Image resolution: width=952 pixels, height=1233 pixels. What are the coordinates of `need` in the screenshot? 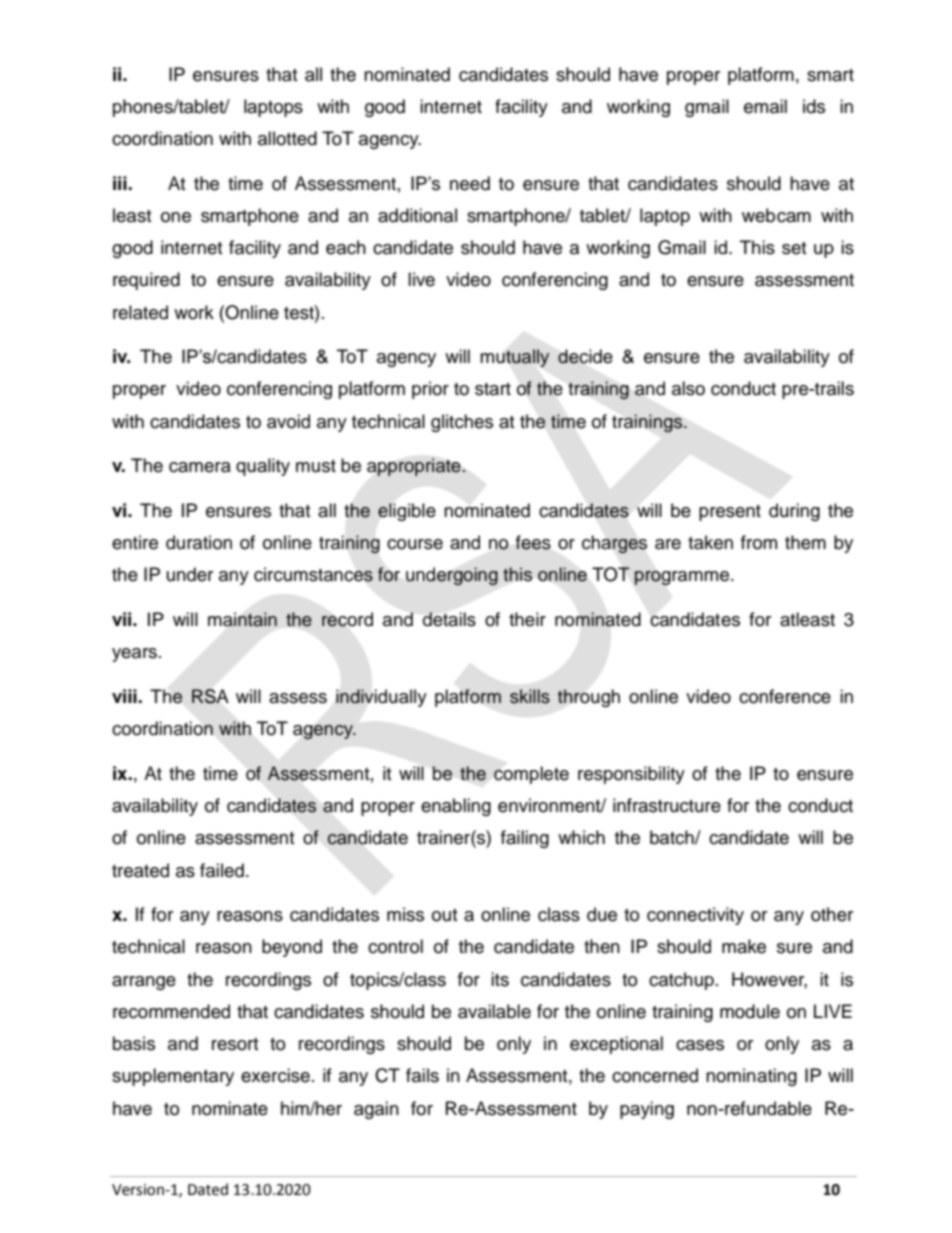 It's located at (470, 183).
